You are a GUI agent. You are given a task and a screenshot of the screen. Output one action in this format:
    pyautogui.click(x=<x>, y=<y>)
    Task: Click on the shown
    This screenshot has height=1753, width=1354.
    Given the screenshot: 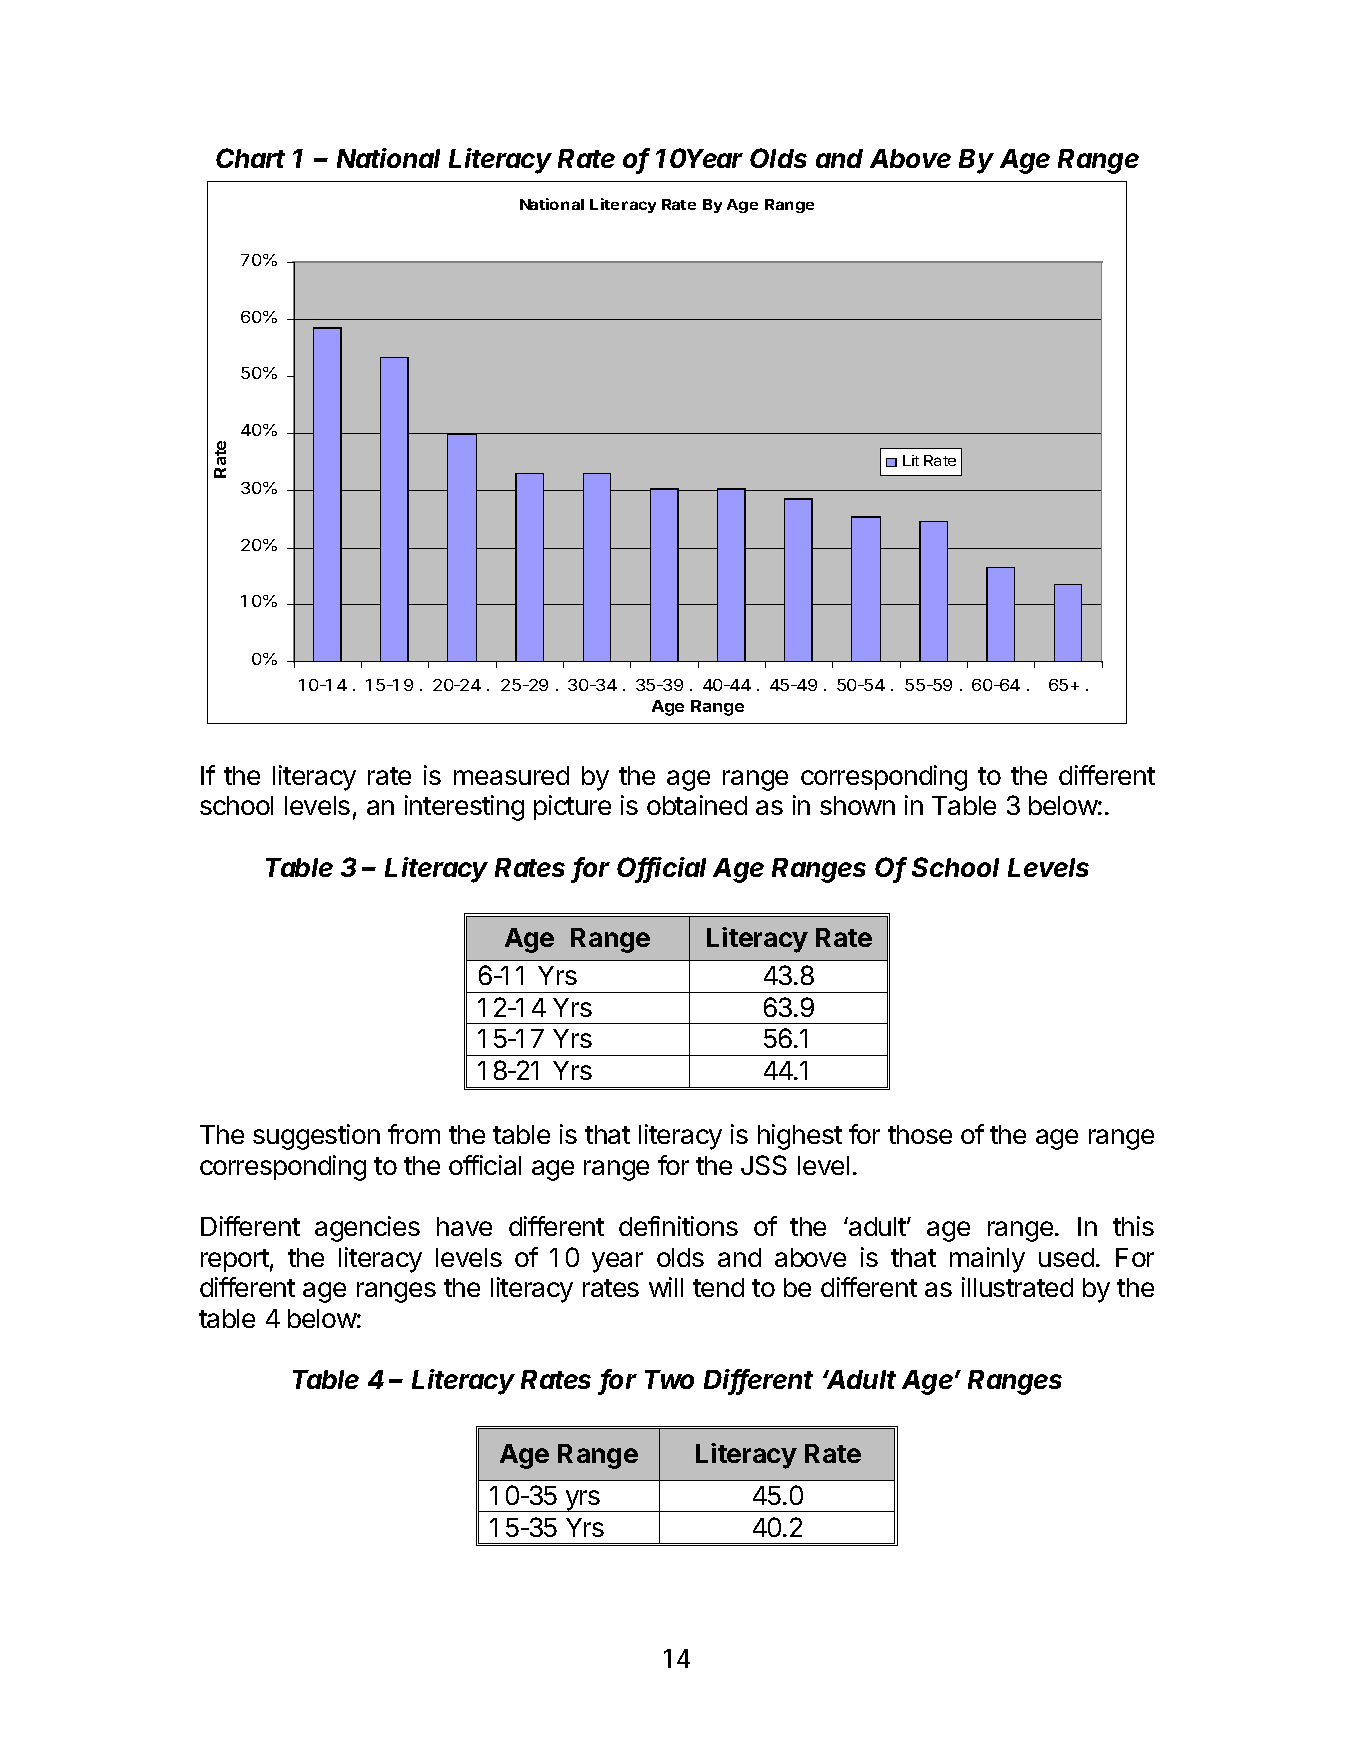 What is the action you would take?
    pyautogui.click(x=857, y=805)
